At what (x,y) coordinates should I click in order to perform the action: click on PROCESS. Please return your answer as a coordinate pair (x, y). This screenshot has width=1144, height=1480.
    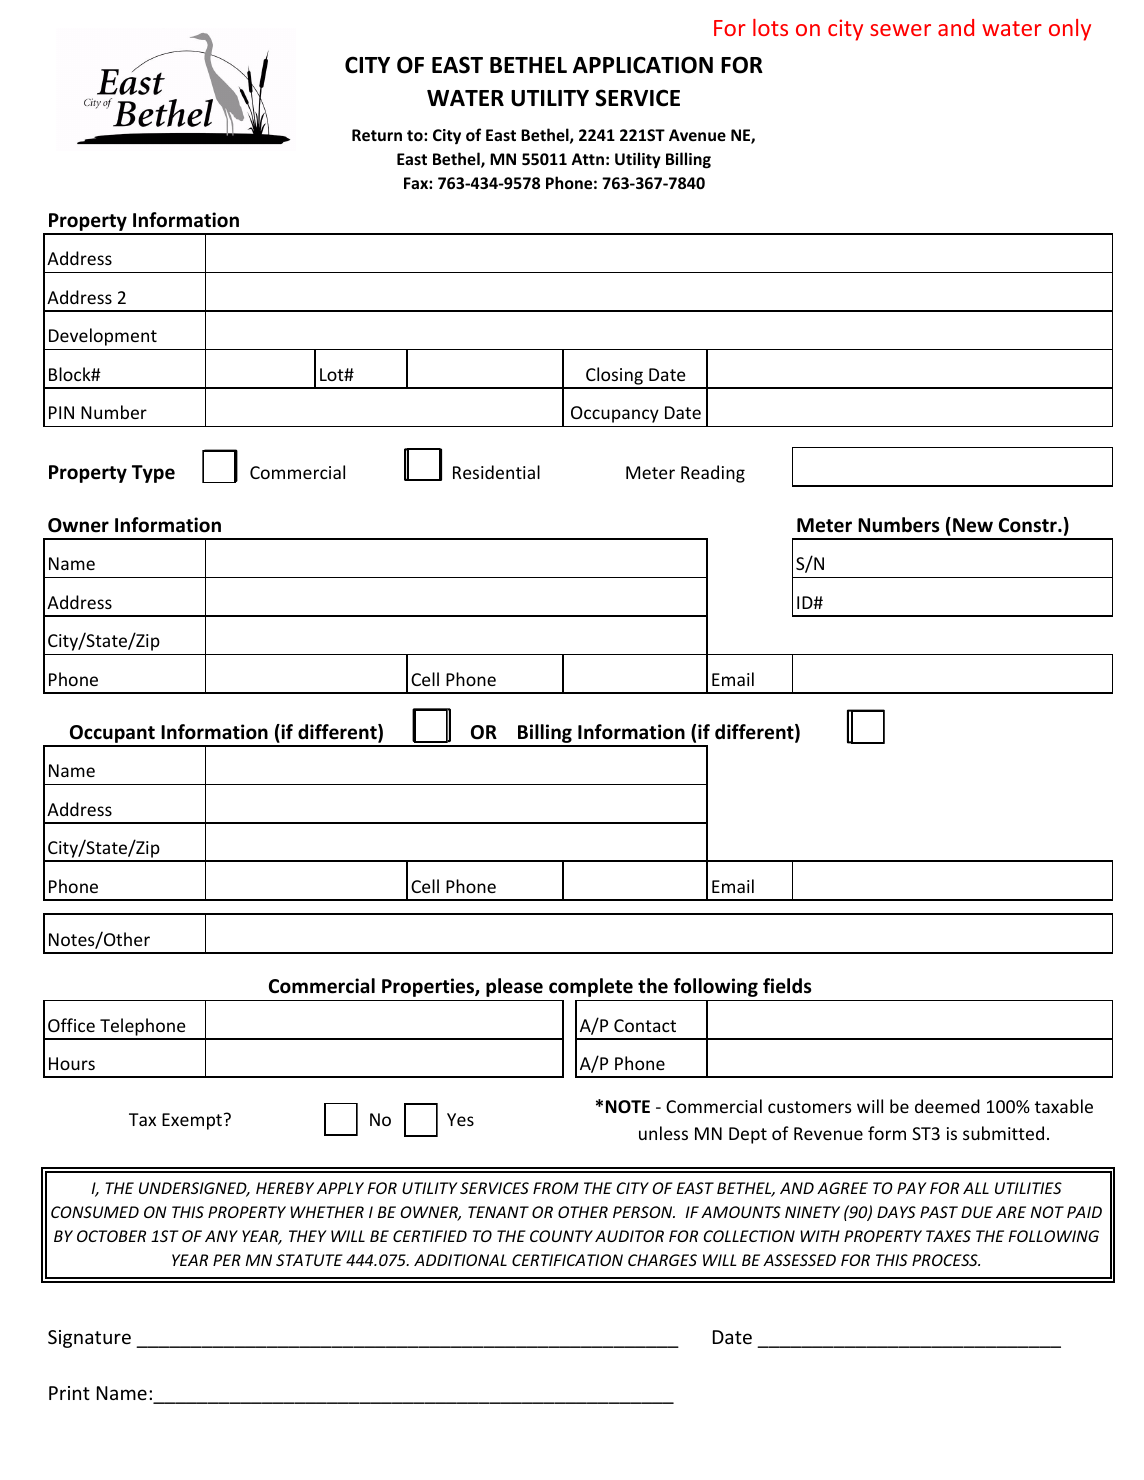
    Looking at the image, I should click on (946, 1260).
